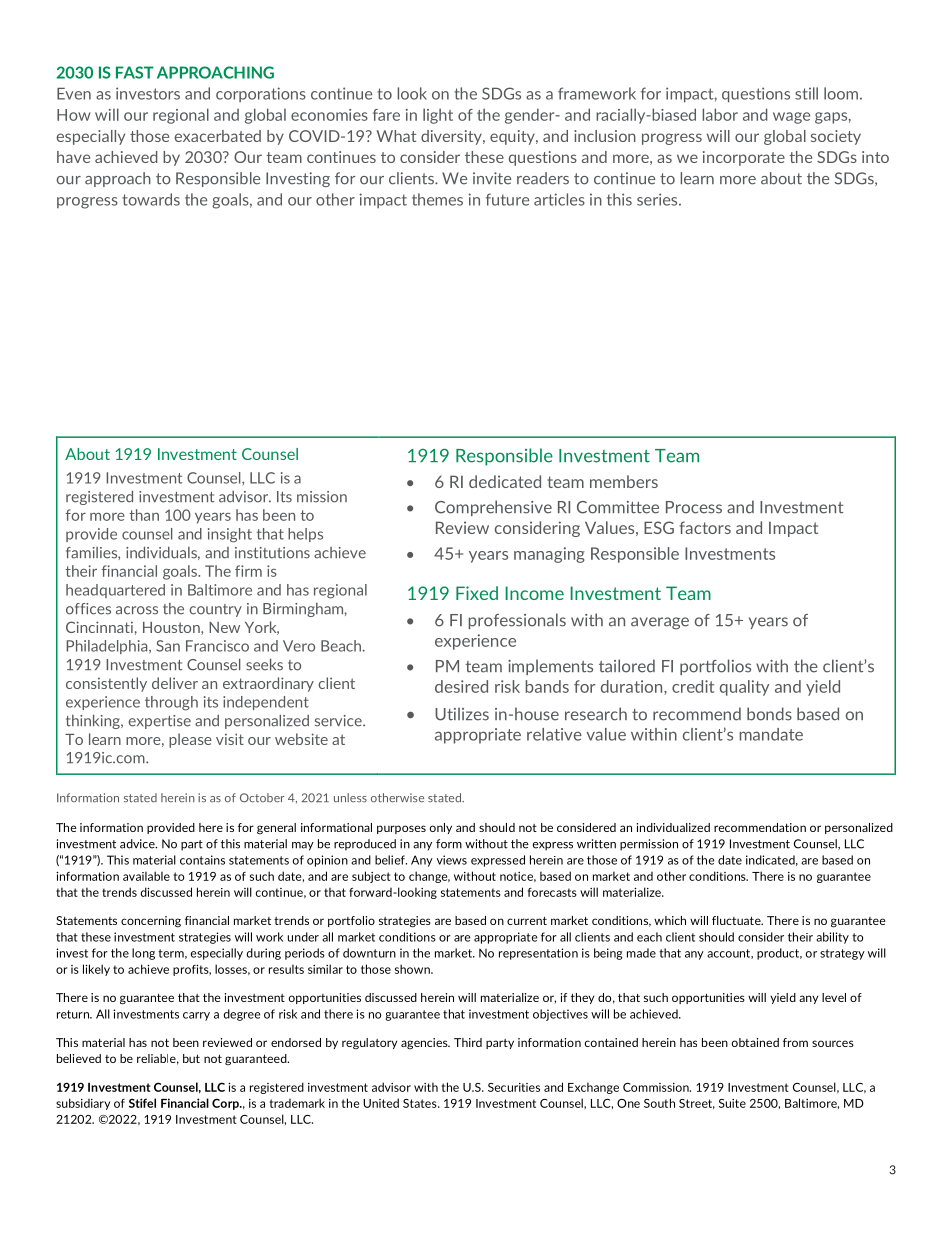 The image size is (952, 1233). Describe the element at coordinates (791, 118) in the page. I see `wage` at that location.
